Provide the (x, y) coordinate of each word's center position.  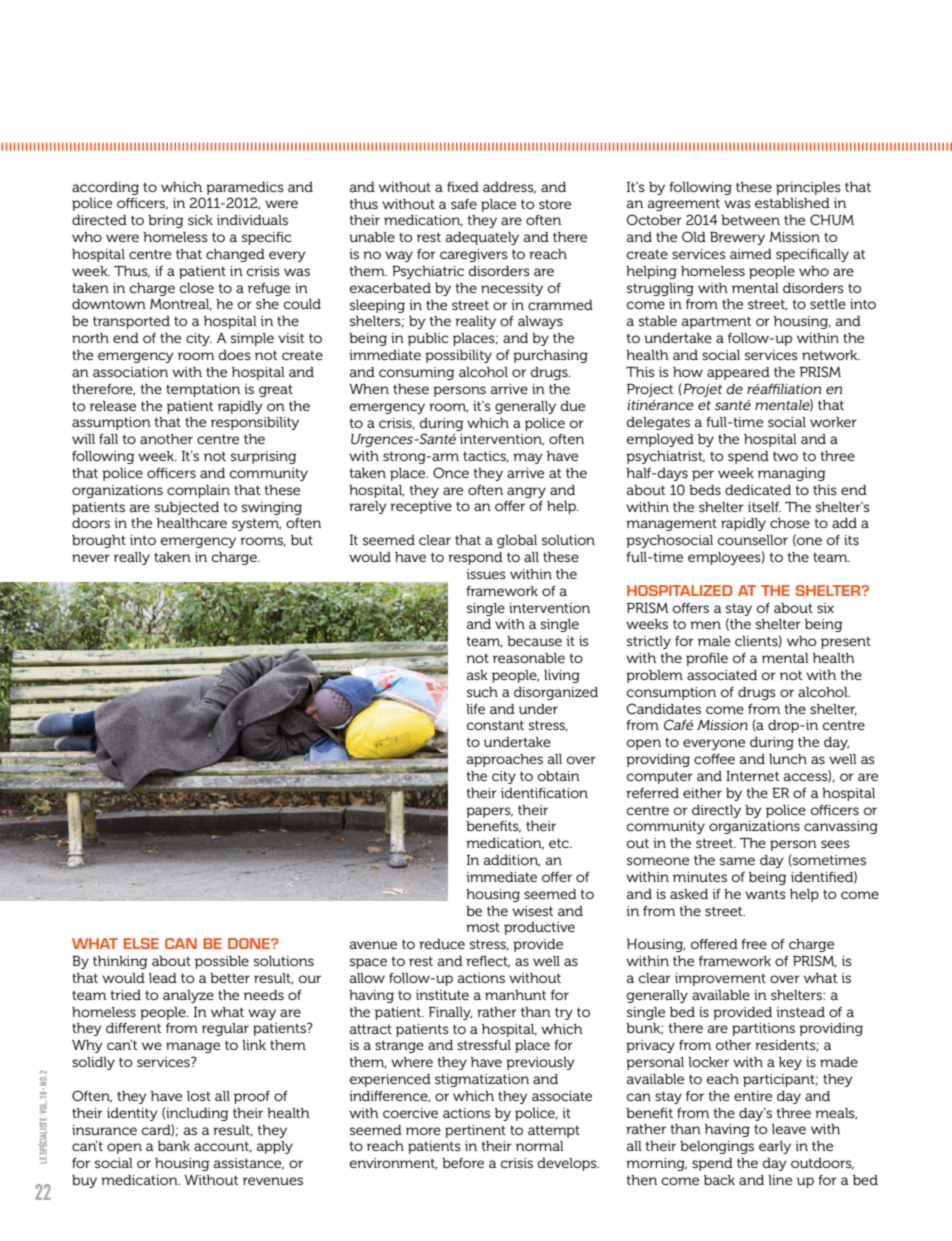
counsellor (753, 540)
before (463, 1163)
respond (475, 558)
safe (464, 204)
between (750, 220)
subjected (187, 508)
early (775, 1147)
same (737, 861)
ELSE (141, 943)
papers (489, 812)
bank (174, 1146)
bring (165, 221)
